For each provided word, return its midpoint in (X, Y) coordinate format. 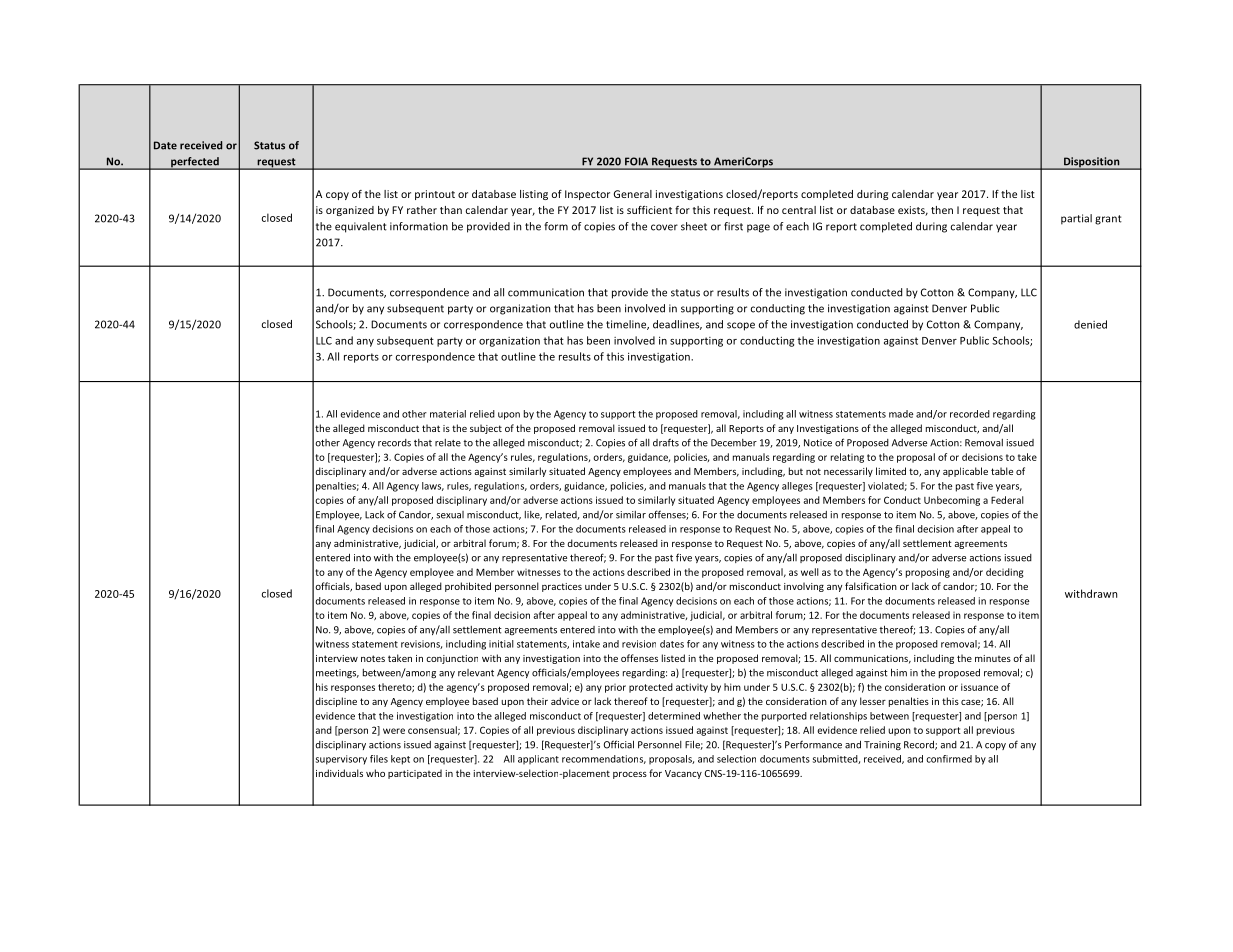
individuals (339, 773)
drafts (666, 442)
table (1002, 471)
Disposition (1092, 163)
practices (562, 587)
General (633, 194)
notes (373, 658)
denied (1090, 324)
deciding (1005, 573)
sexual (450, 515)
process (630, 775)
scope (741, 326)
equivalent (361, 227)
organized (350, 211)
